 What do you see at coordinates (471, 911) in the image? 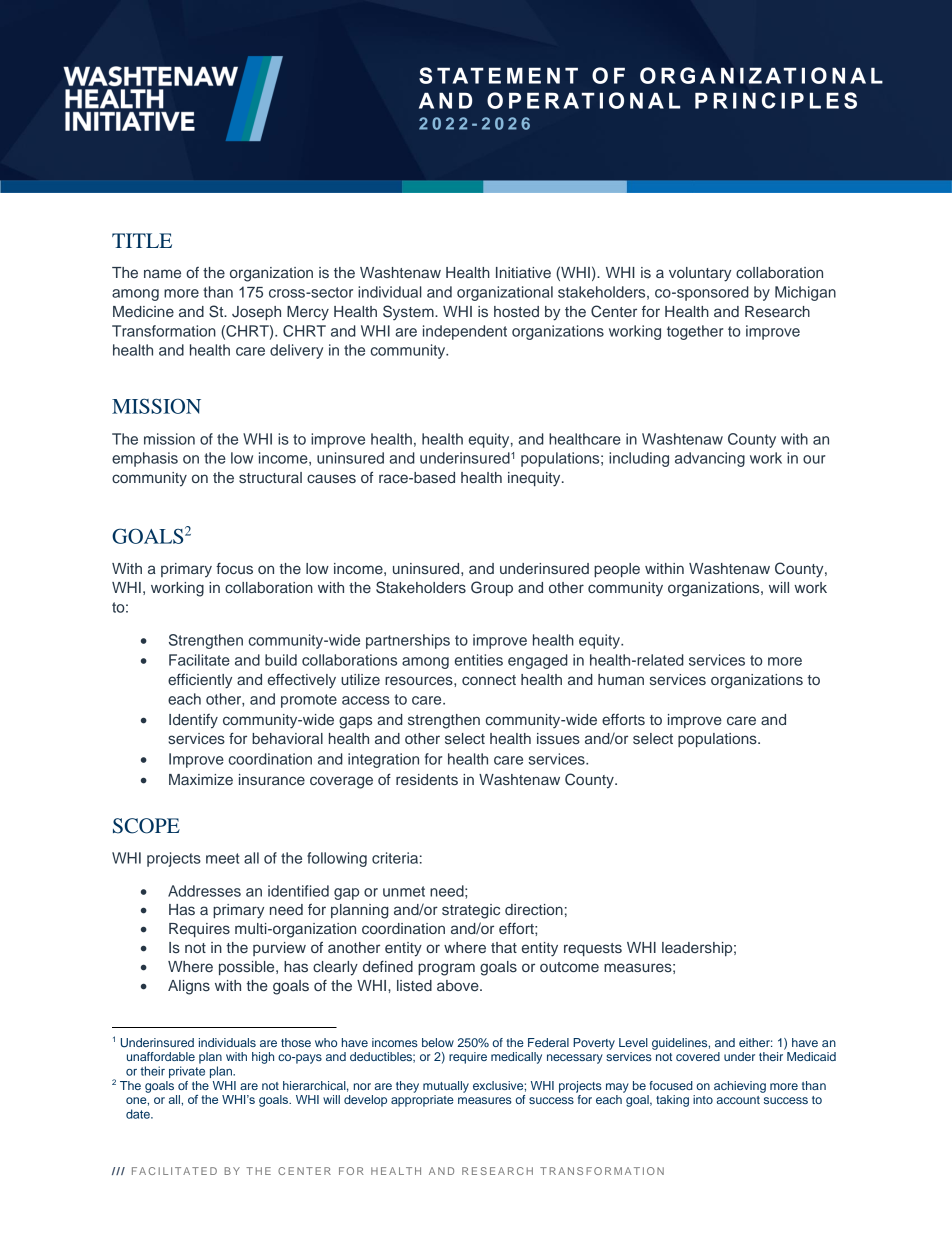
I see `strategic` at bounding box center [471, 911].
